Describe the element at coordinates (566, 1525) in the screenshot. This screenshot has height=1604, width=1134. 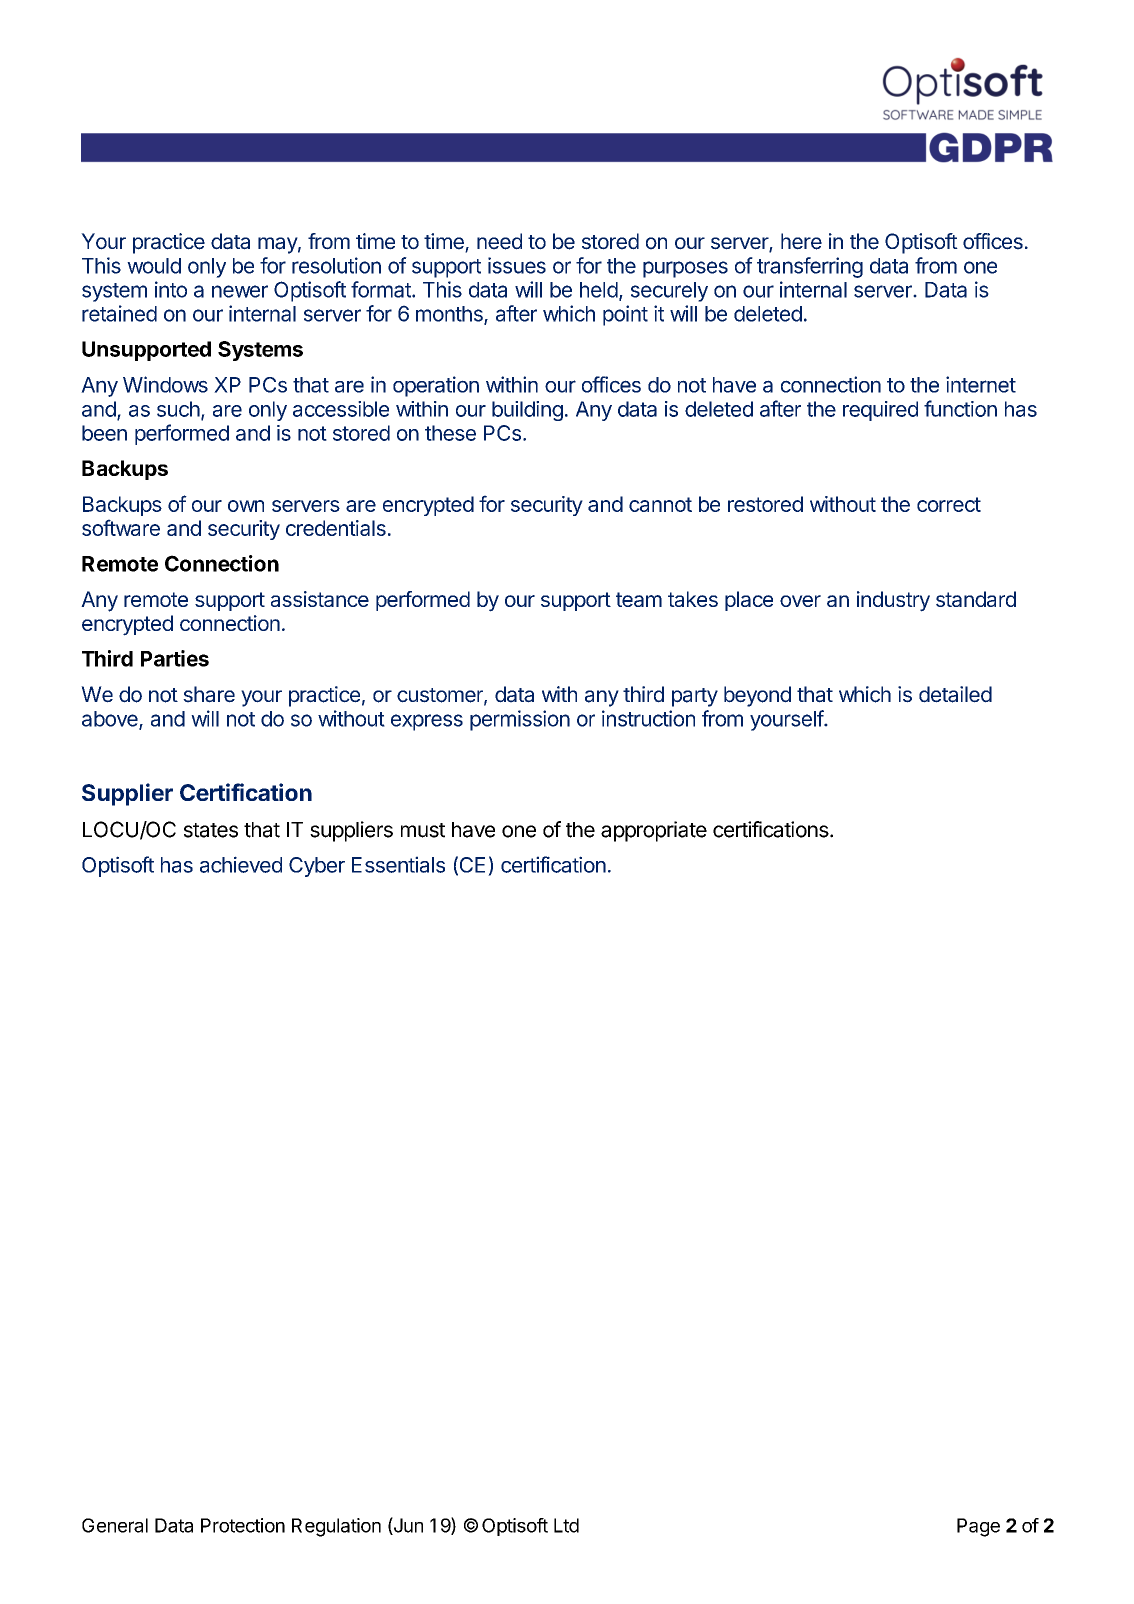
I see `Ltd` at that location.
